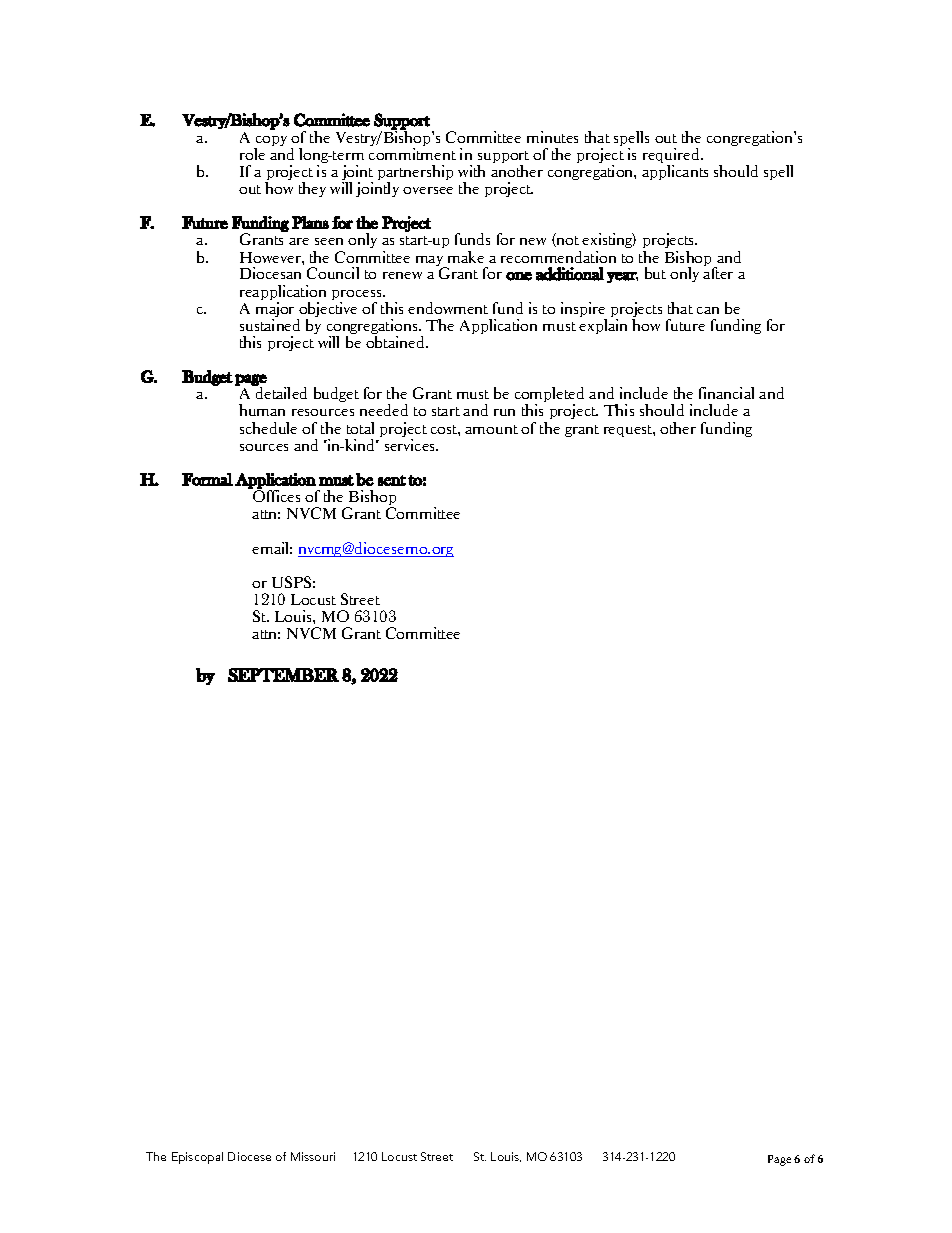  What do you see at coordinates (392, 480) in the screenshot?
I see `sent` at bounding box center [392, 480].
